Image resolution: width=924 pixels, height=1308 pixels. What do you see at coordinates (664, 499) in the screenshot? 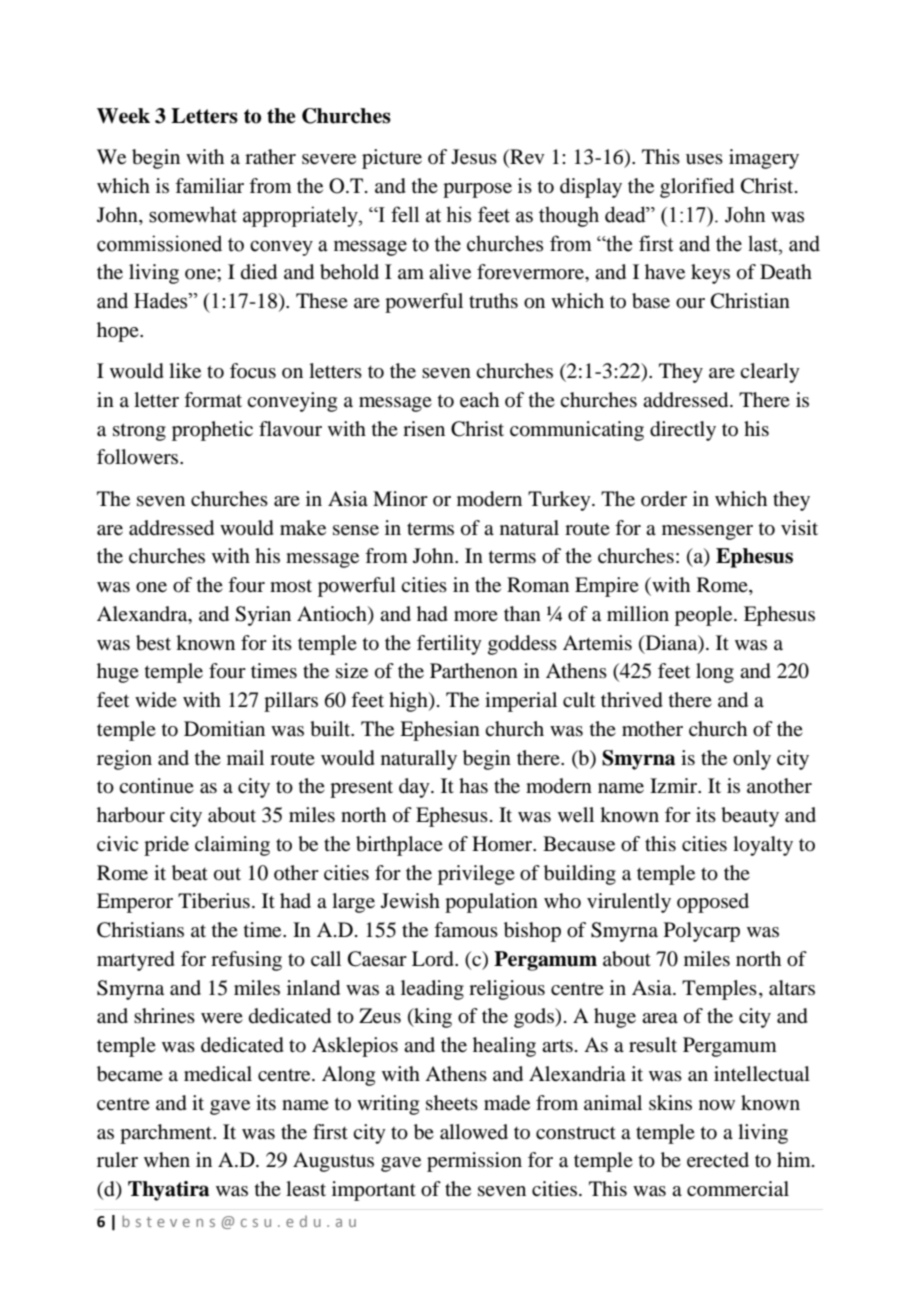
I see `order` at bounding box center [664, 499].
